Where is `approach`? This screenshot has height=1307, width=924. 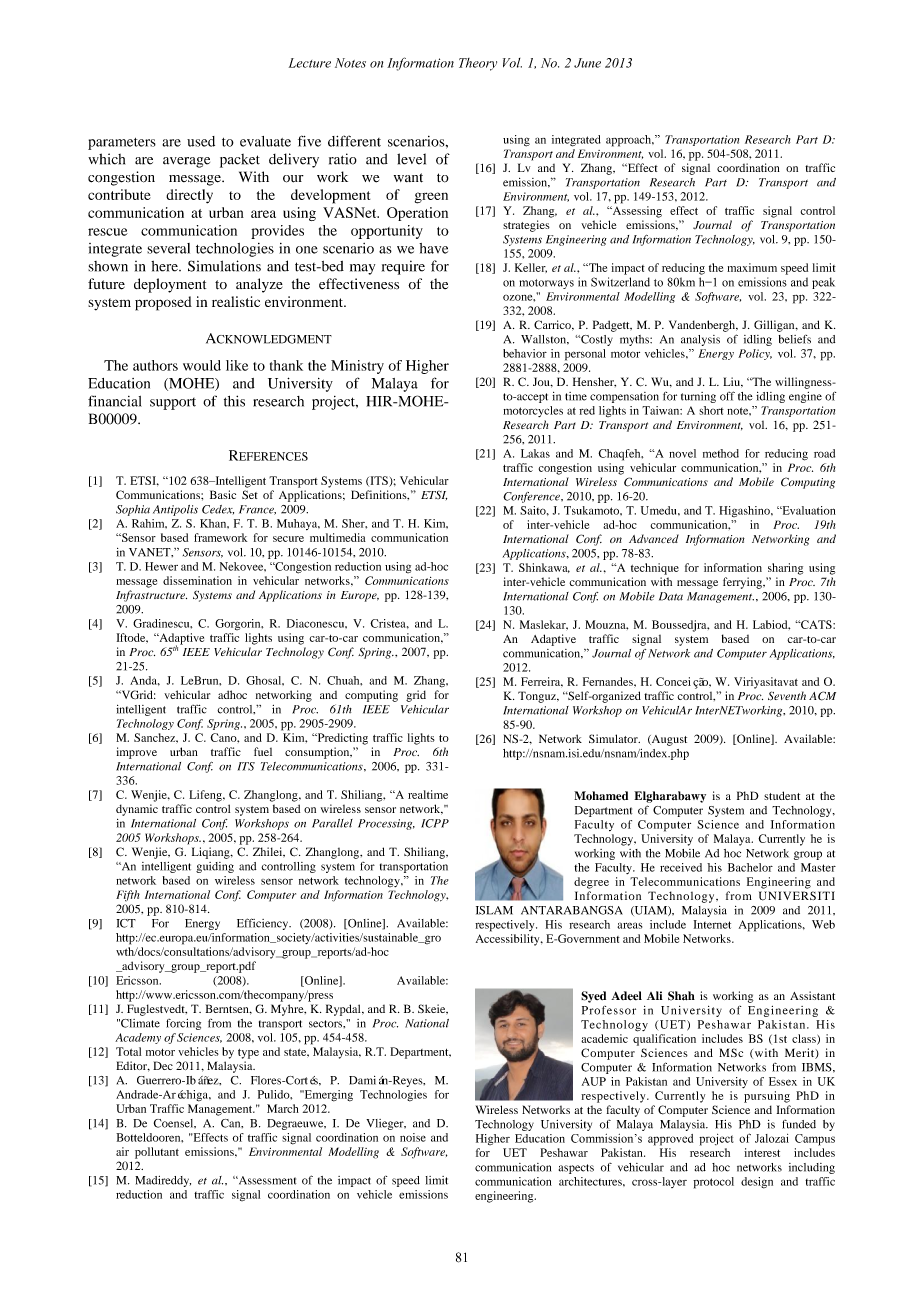 approach is located at coordinates (630, 141).
